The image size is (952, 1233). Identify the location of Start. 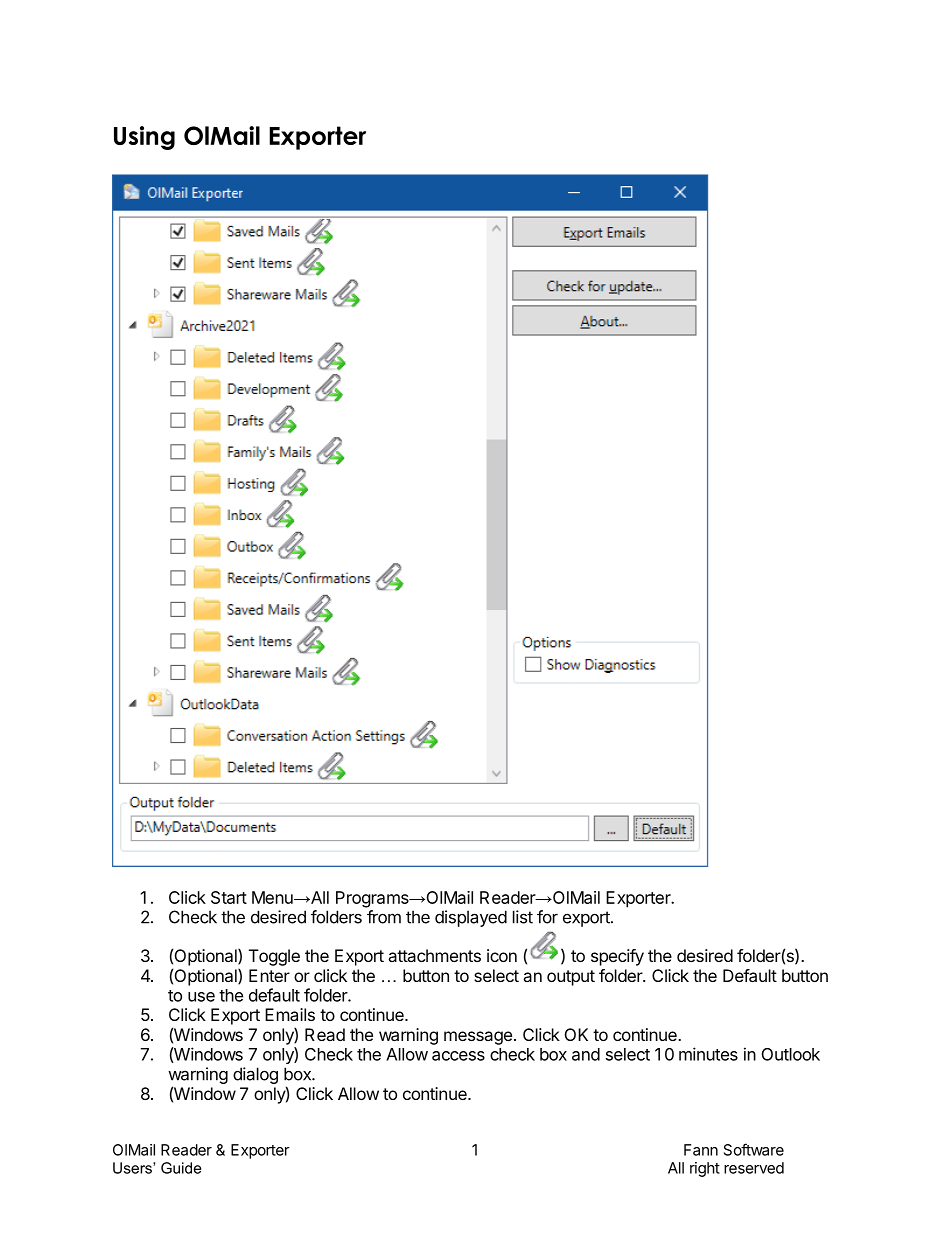
(229, 897).
